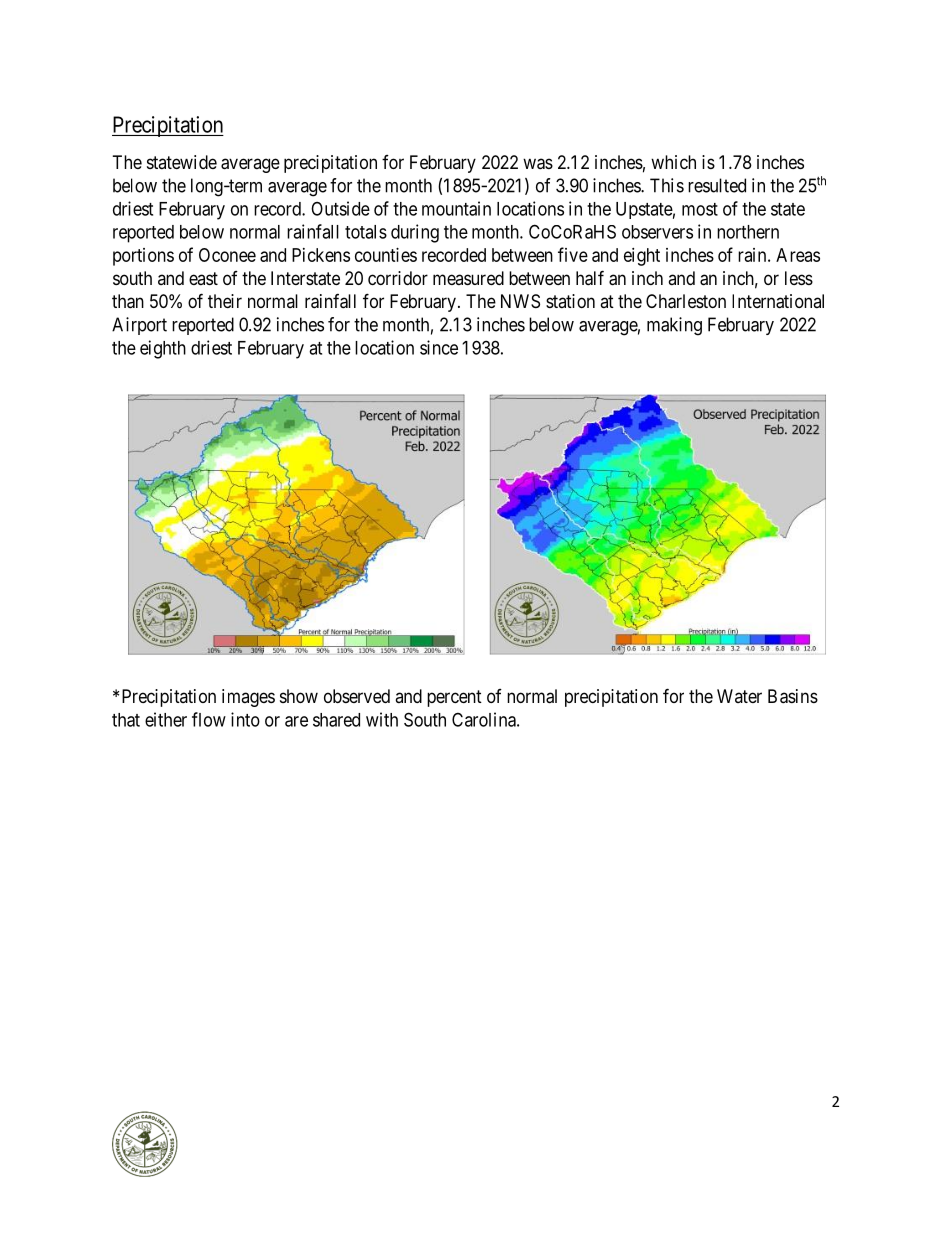  Describe the element at coordinates (340, 208) in the screenshot. I see `Outside` at that location.
